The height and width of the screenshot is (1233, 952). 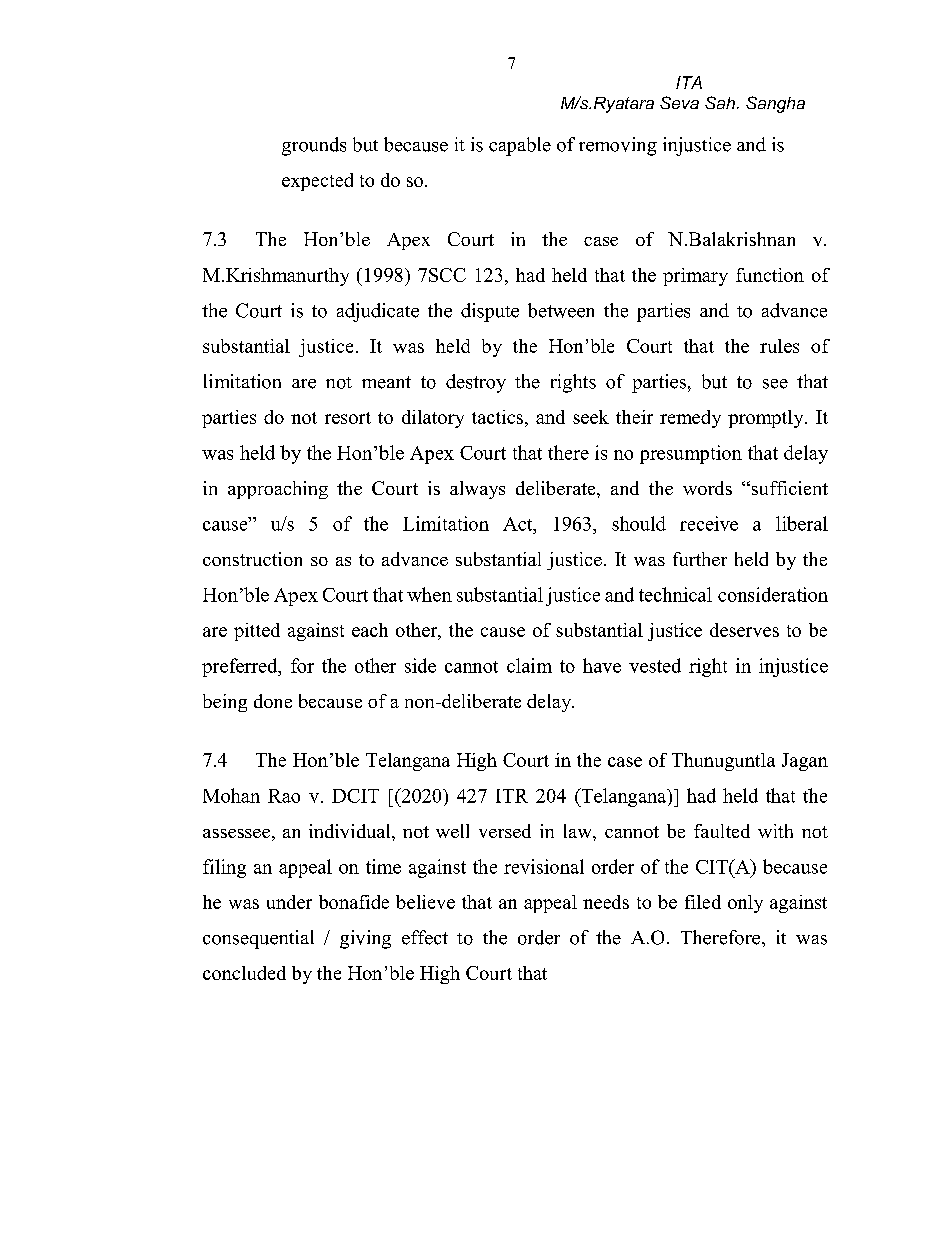 What do you see at coordinates (314, 146) in the screenshot?
I see `grounds` at bounding box center [314, 146].
